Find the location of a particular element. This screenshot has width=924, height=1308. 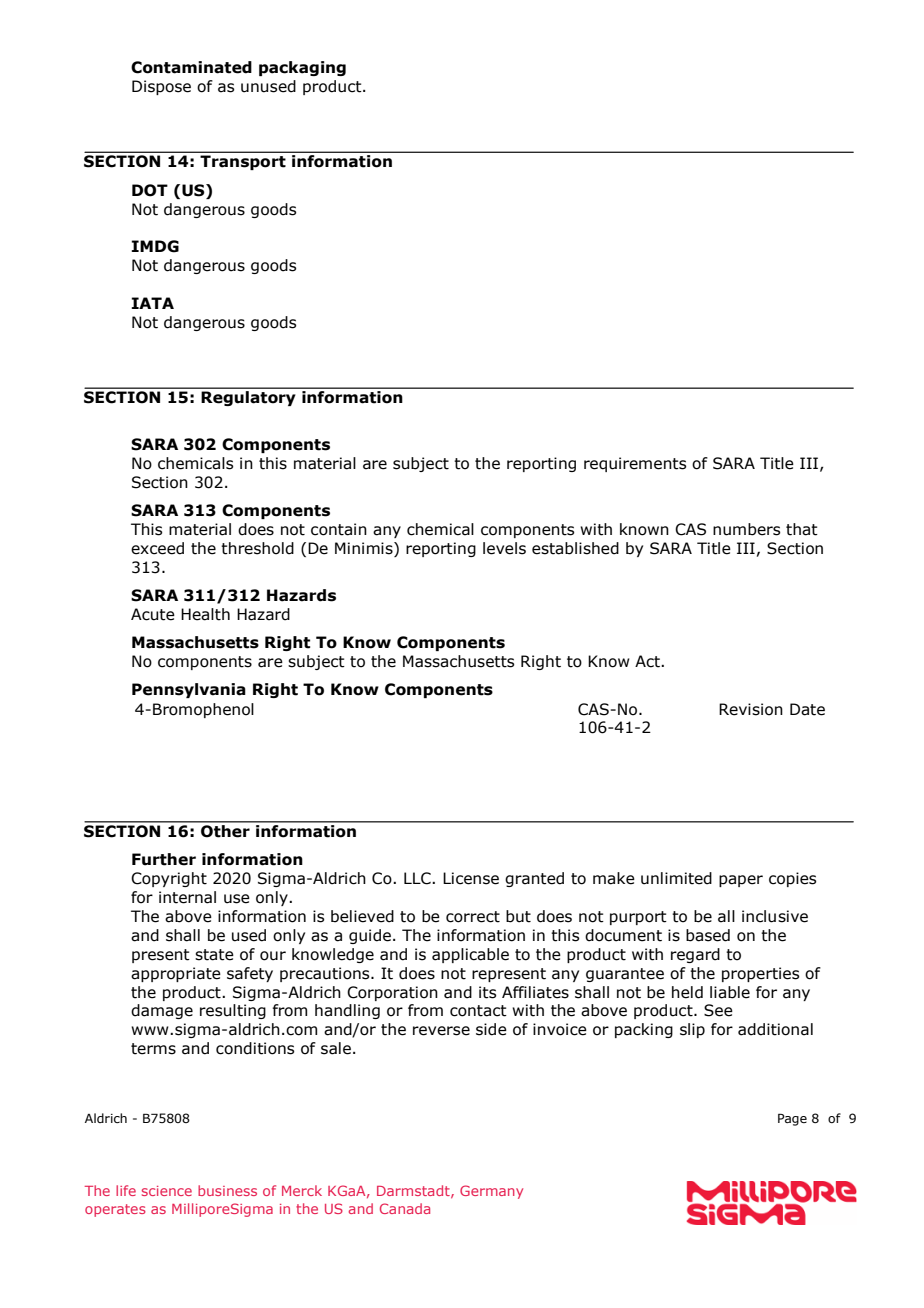

Page is located at coordinates (792, 1119).
